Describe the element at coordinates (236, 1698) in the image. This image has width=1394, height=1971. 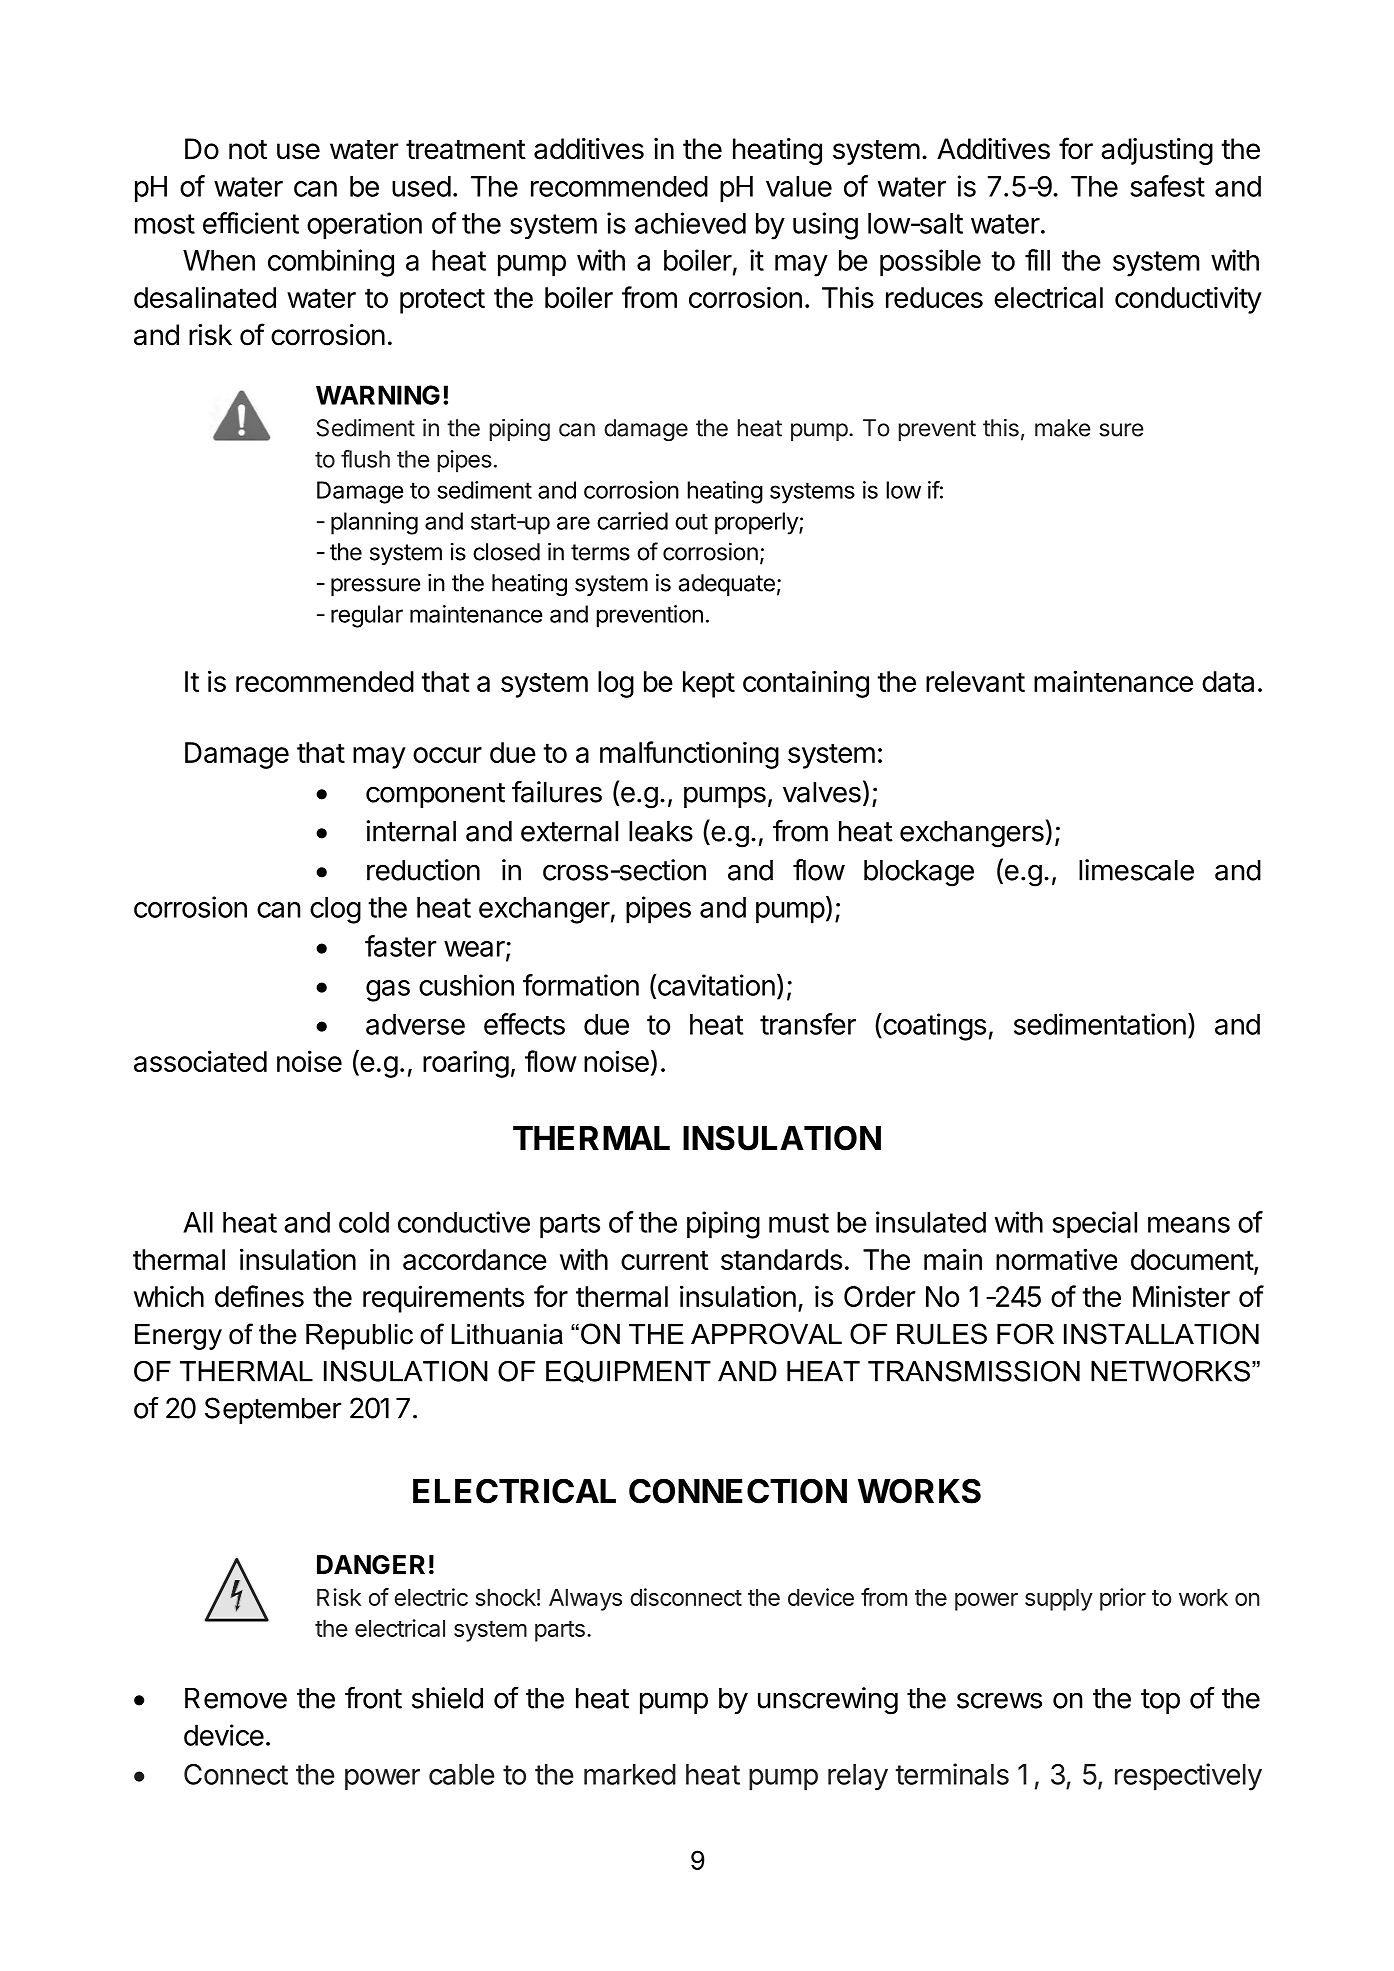
I see `Remove` at that location.
